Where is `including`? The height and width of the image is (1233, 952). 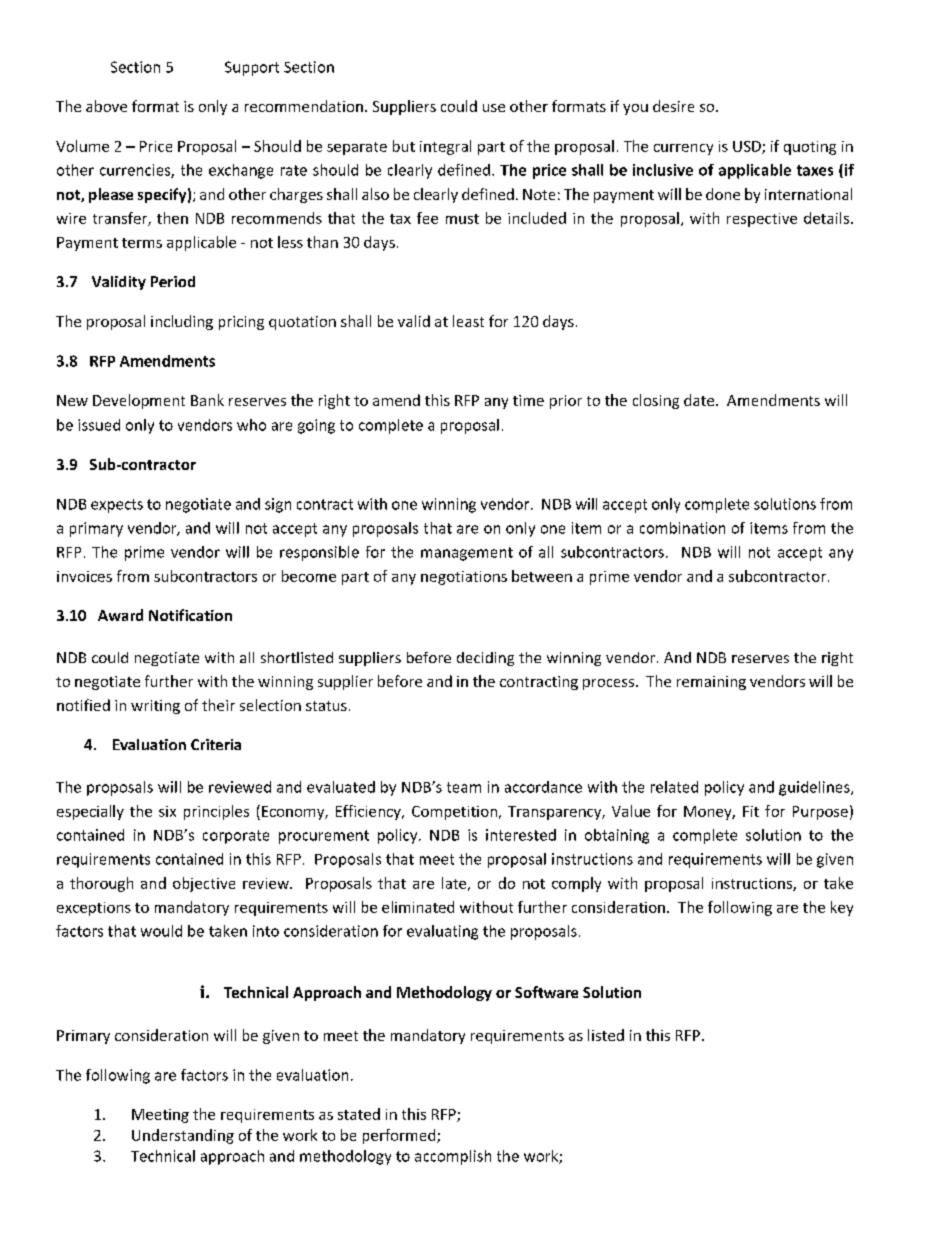 including is located at coordinates (182, 322).
